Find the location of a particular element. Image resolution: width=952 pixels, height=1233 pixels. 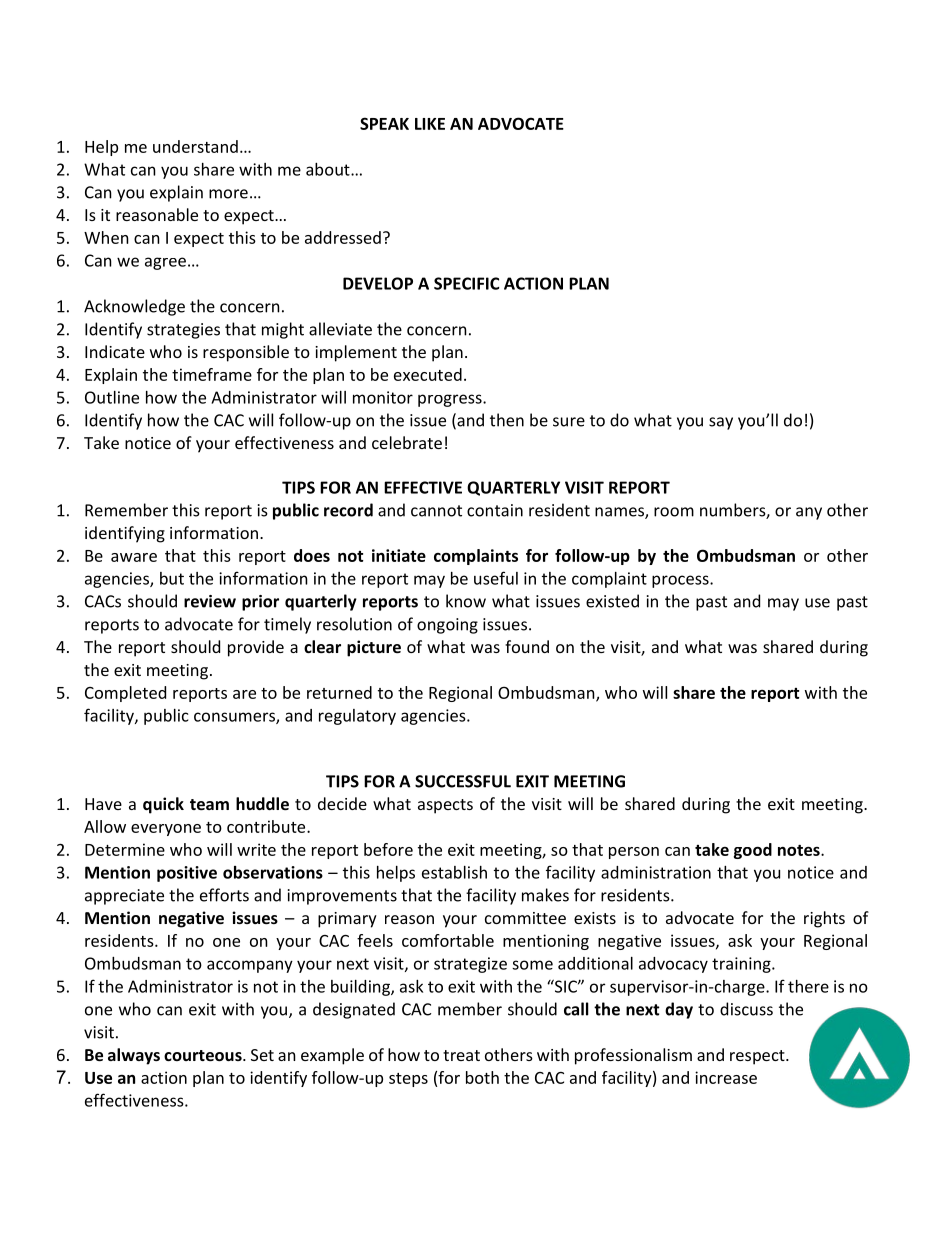

celebrate is located at coordinates (407, 442).
